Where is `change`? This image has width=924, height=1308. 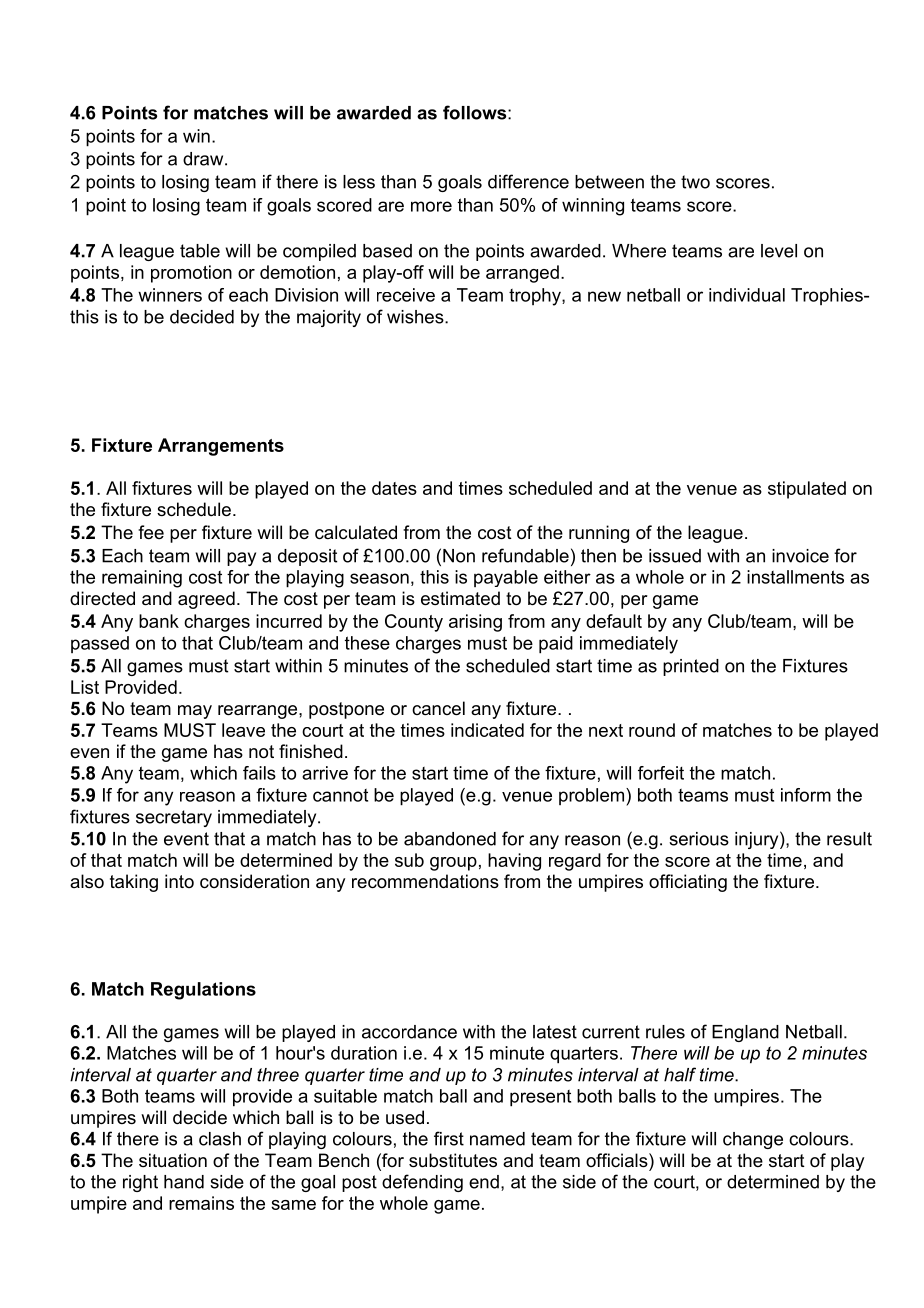 change is located at coordinates (753, 1140).
